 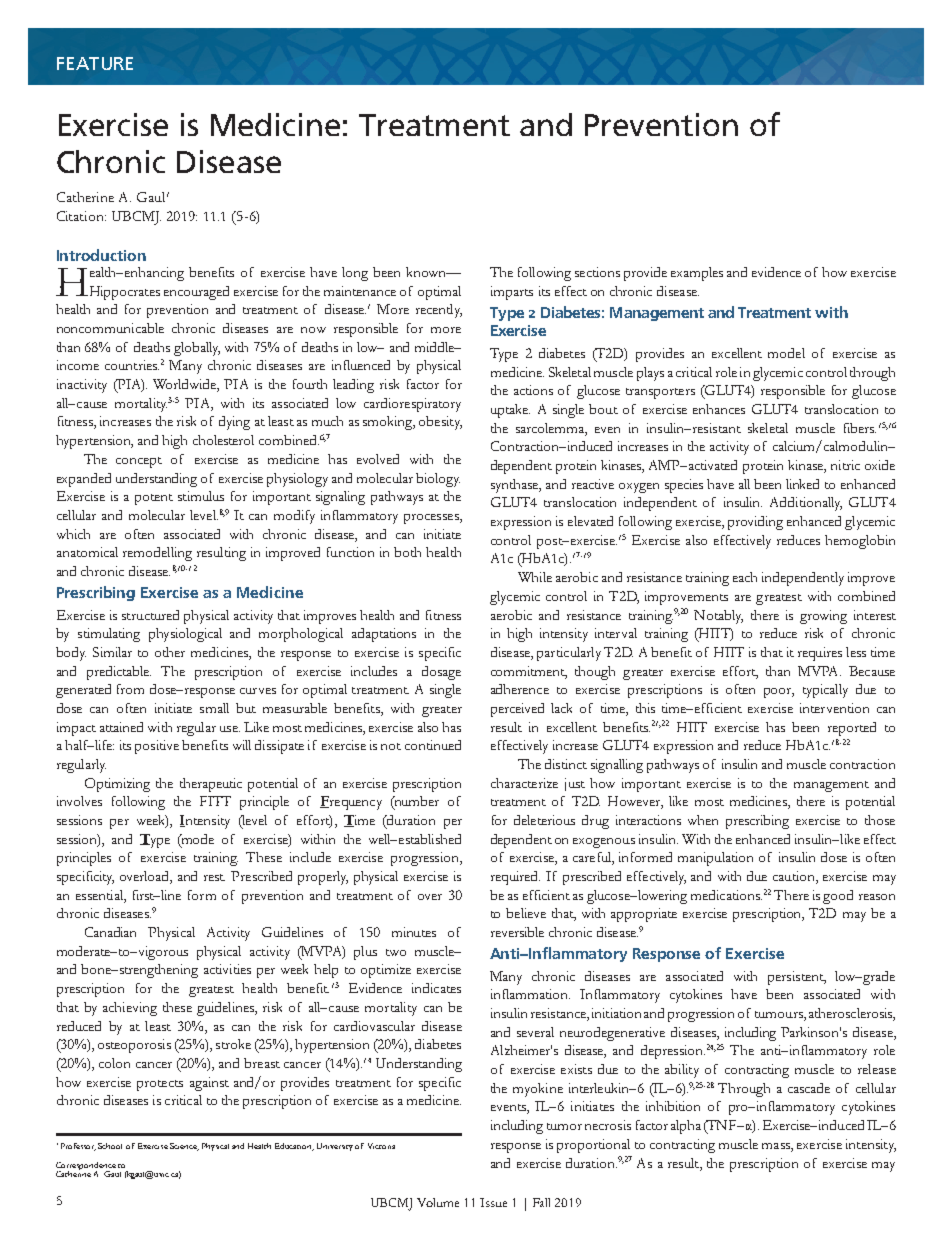 I want to click on activities, so click(x=227, y=969).
